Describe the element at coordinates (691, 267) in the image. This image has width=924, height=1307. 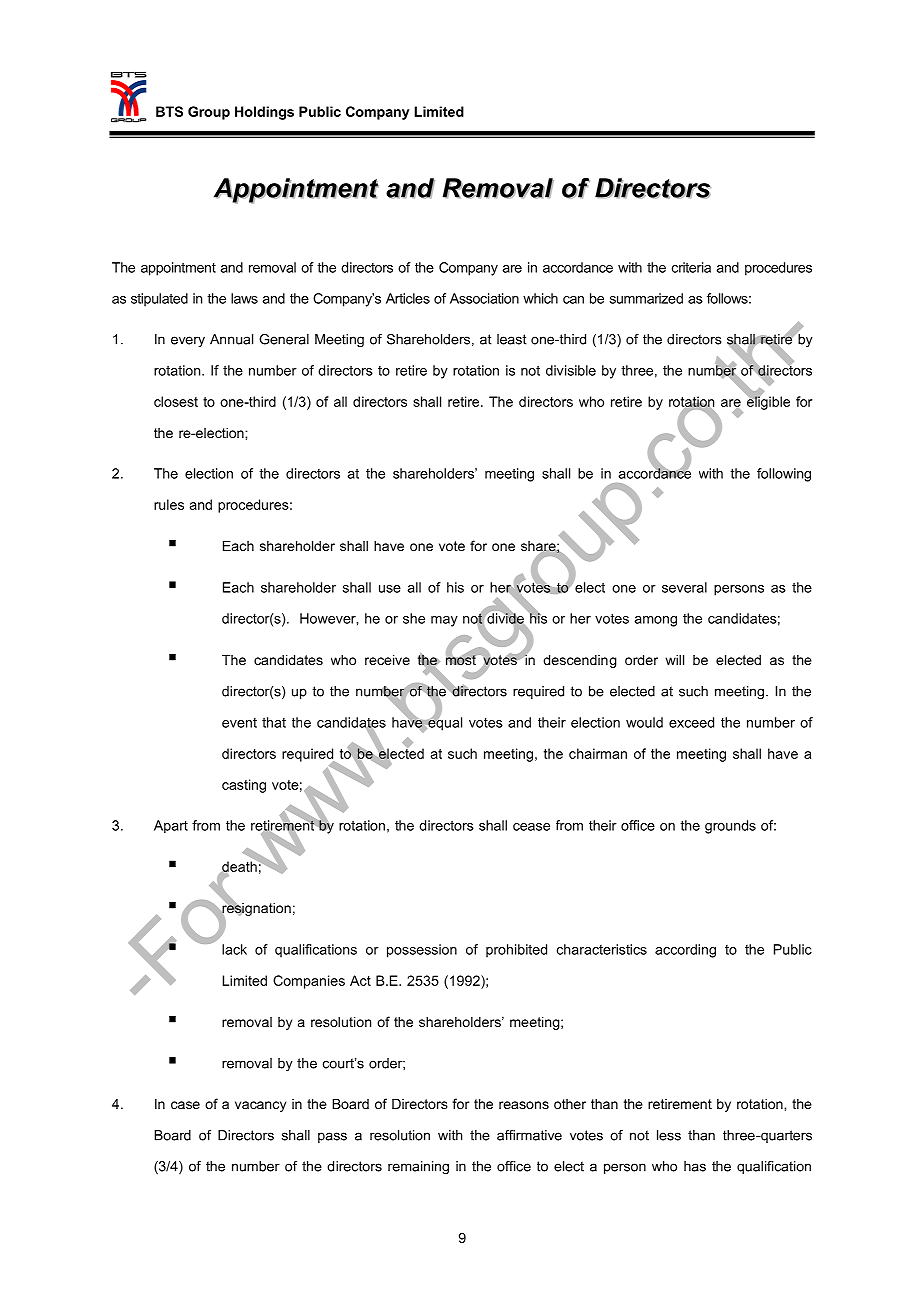
I see `criteria` at that location.
